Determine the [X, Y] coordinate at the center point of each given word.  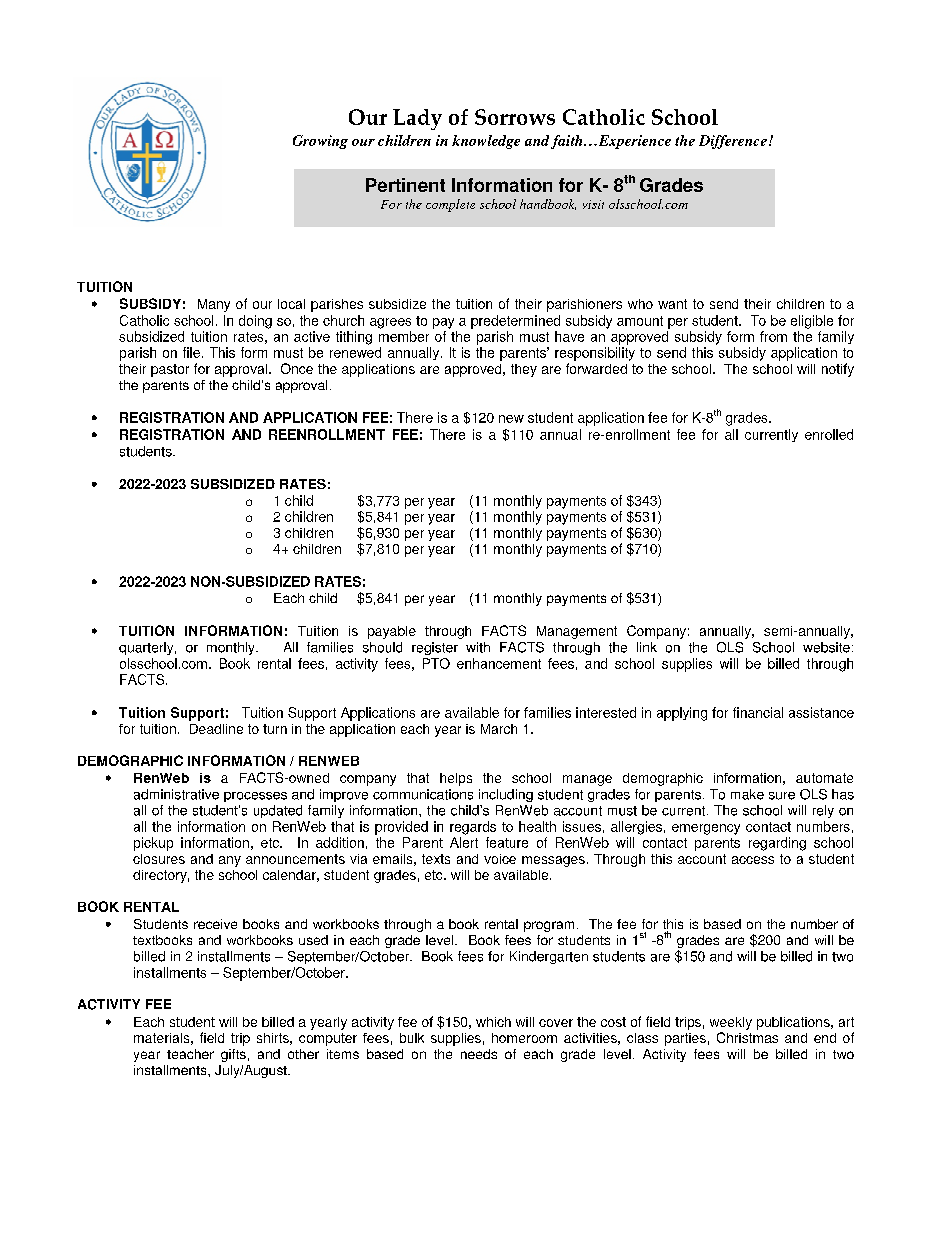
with [478, 647]
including [506, 795]
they [524, 370]
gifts [233, 1055]
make [747, 794]
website [826, 647]
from [773, 336]
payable [392, 632]
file [191, 352]
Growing [320, 142]
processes [255, 797]
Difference [733, 142]
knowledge [486, 142]
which [493, 1022]
